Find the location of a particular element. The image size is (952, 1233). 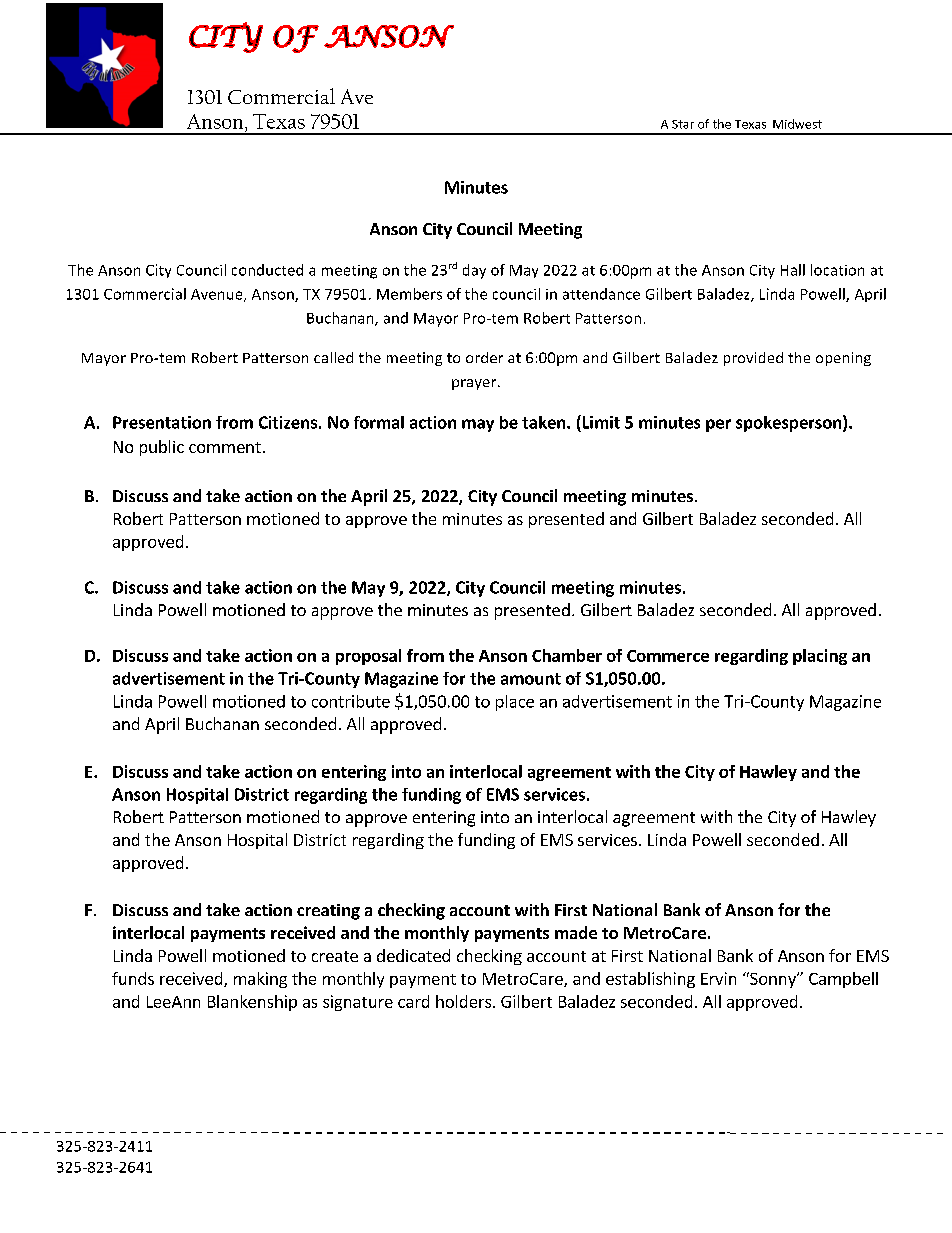

placing is located at coordinates (820, 657).
